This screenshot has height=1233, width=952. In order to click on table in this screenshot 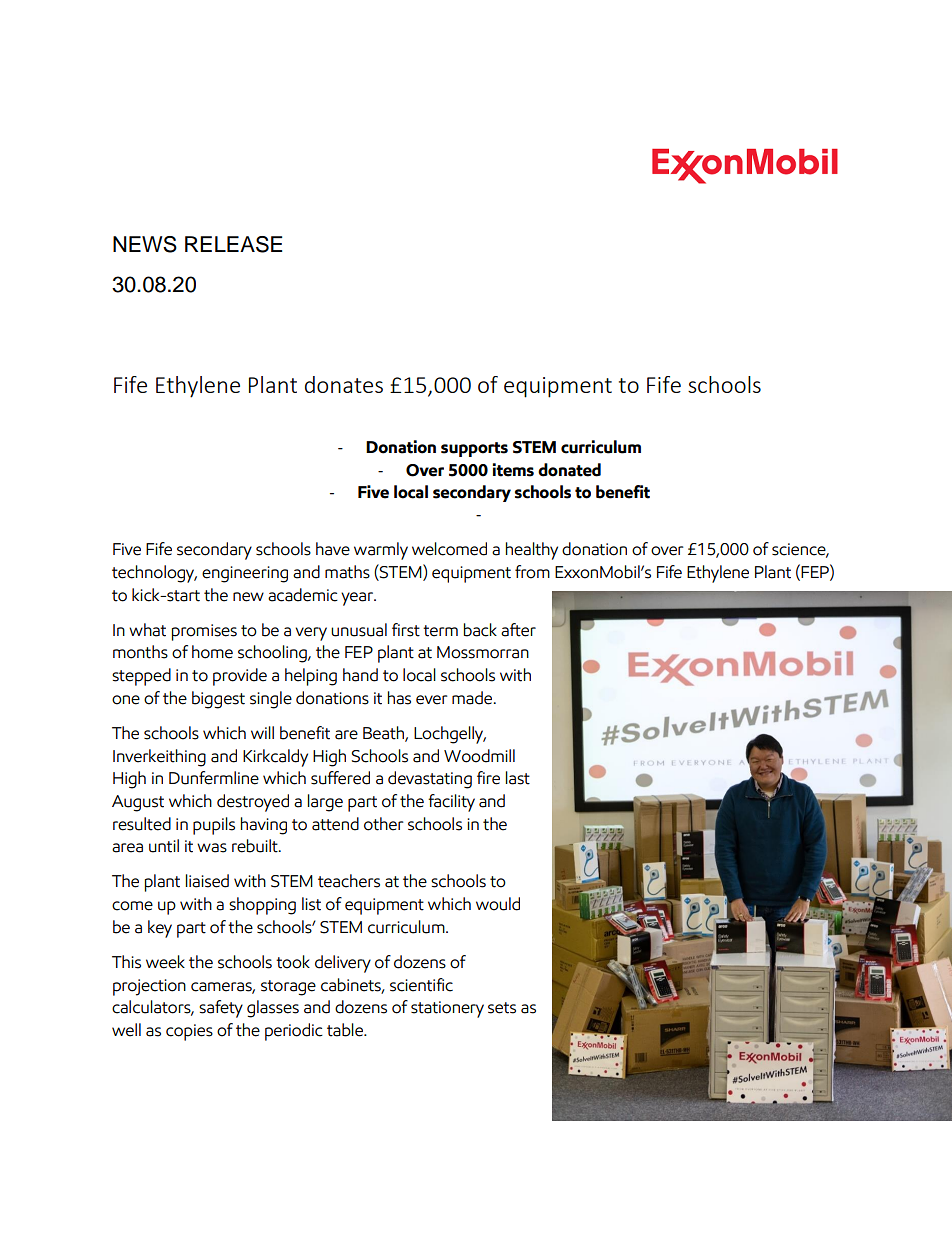, I will do `click(346, 1030)`.
